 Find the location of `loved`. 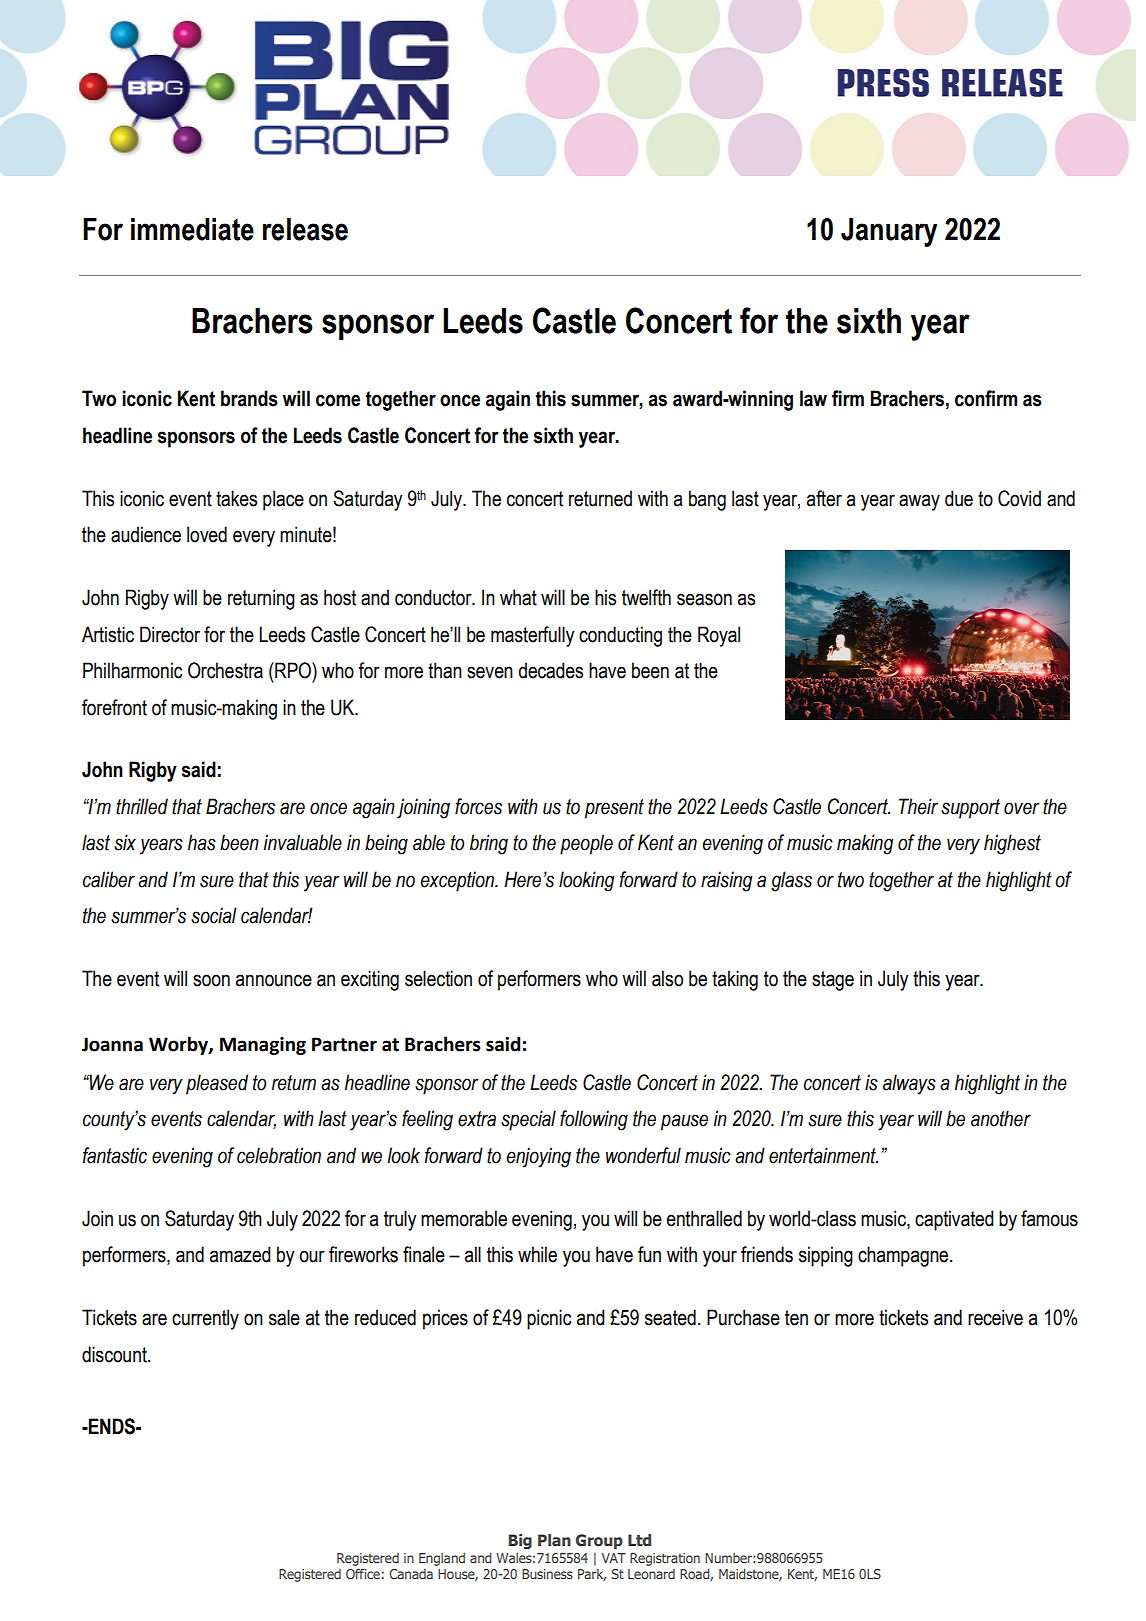

loved is located at coordinates (207, 534).
